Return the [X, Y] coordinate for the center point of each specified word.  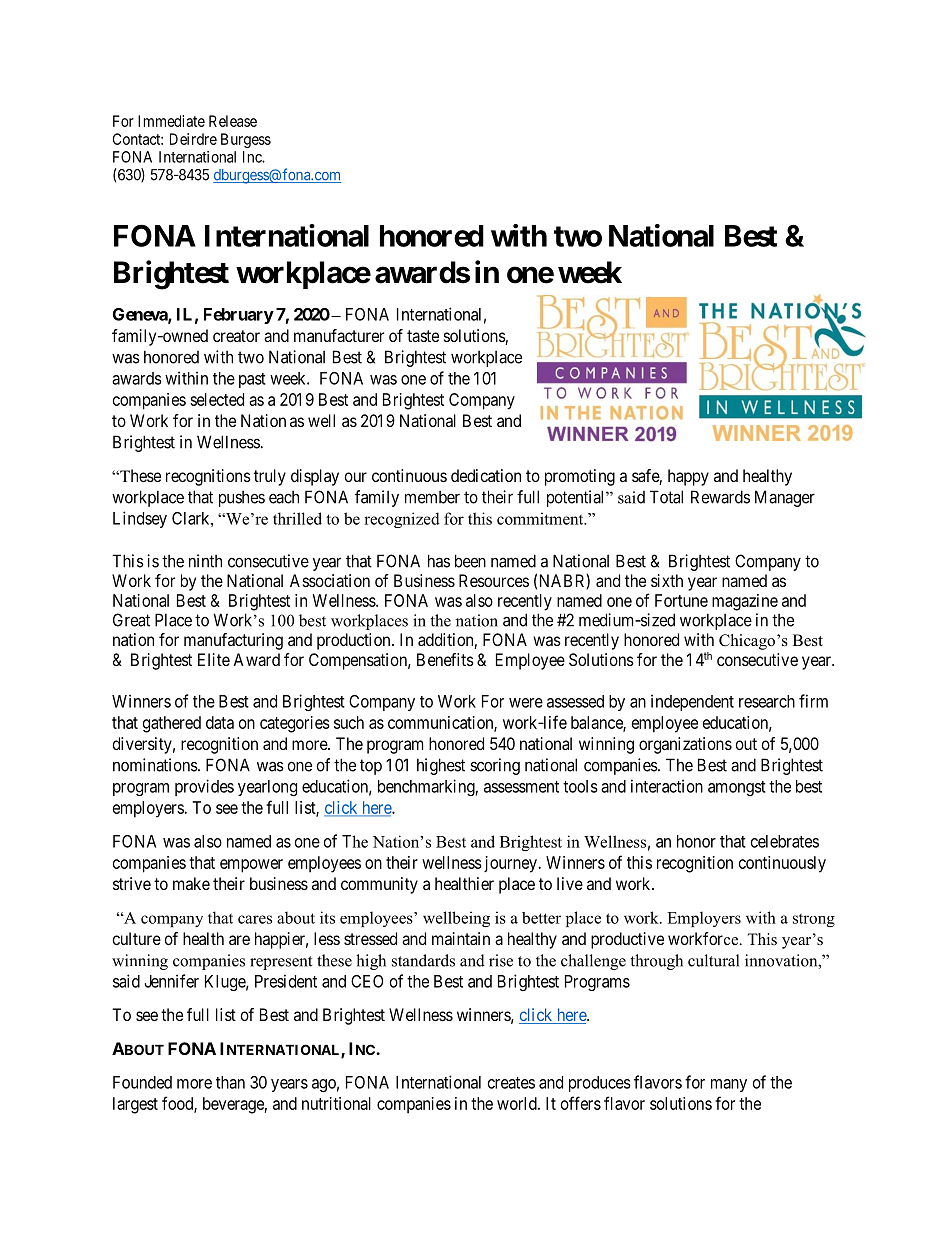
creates [511, 1083]
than [230, 1082]
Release [233, 121]
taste [423, 336]
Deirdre [193, 139]
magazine [745, 602]
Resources [494, 580]
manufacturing [233, 641]
